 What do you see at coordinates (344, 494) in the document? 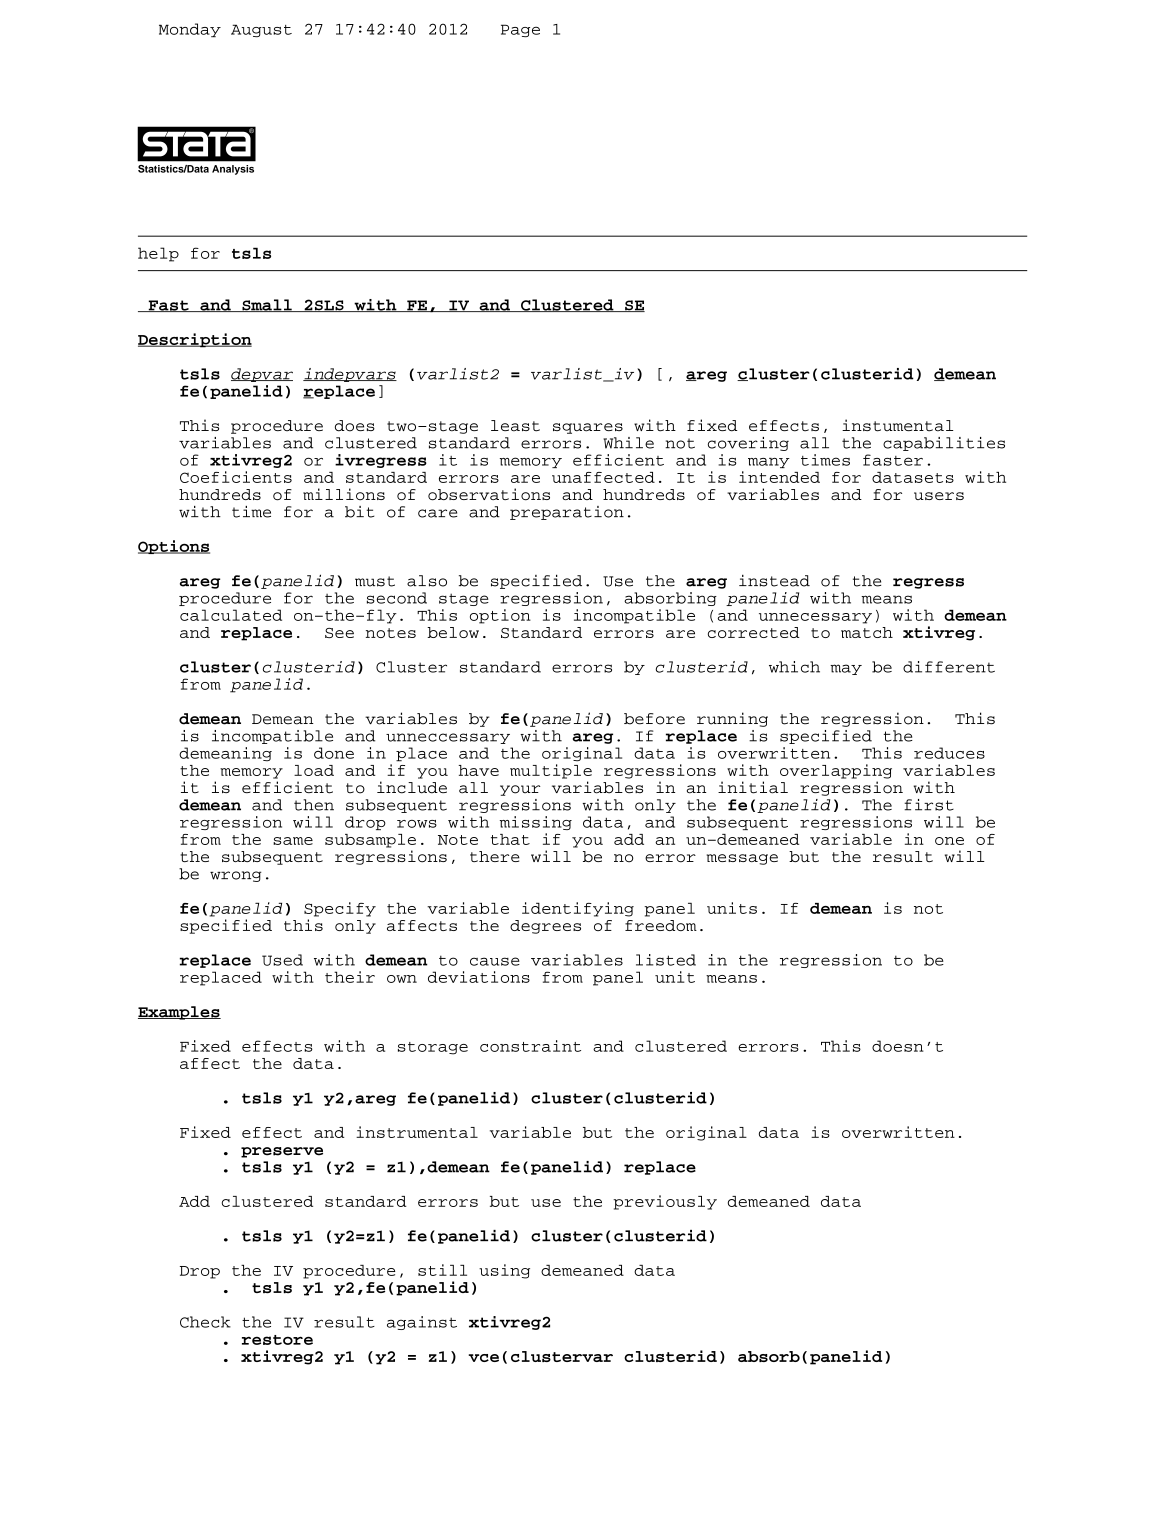
I see `millions` at bounding box center [344, 494].
